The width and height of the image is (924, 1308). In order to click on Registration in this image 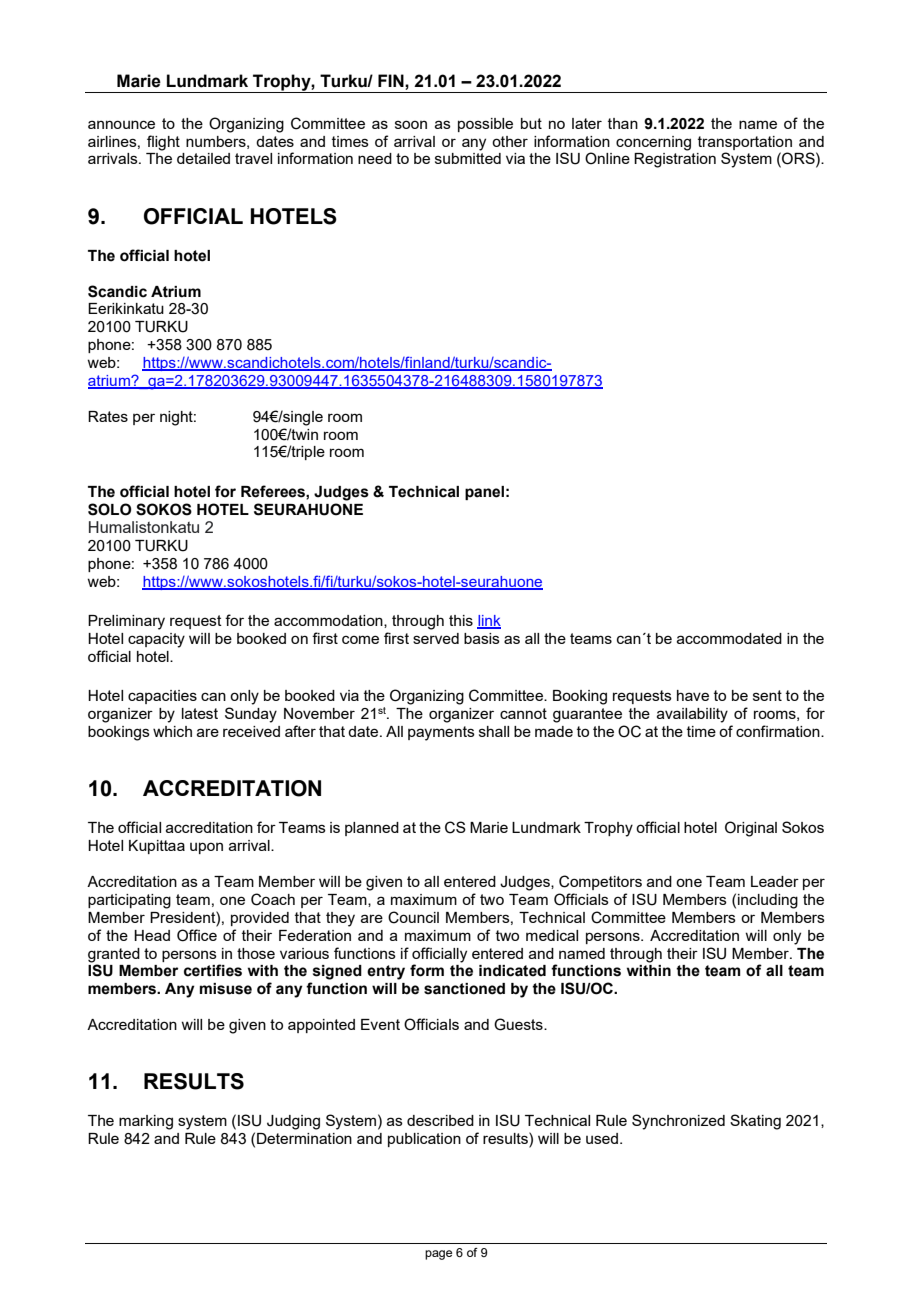, I will do `click(675, 160)`.
